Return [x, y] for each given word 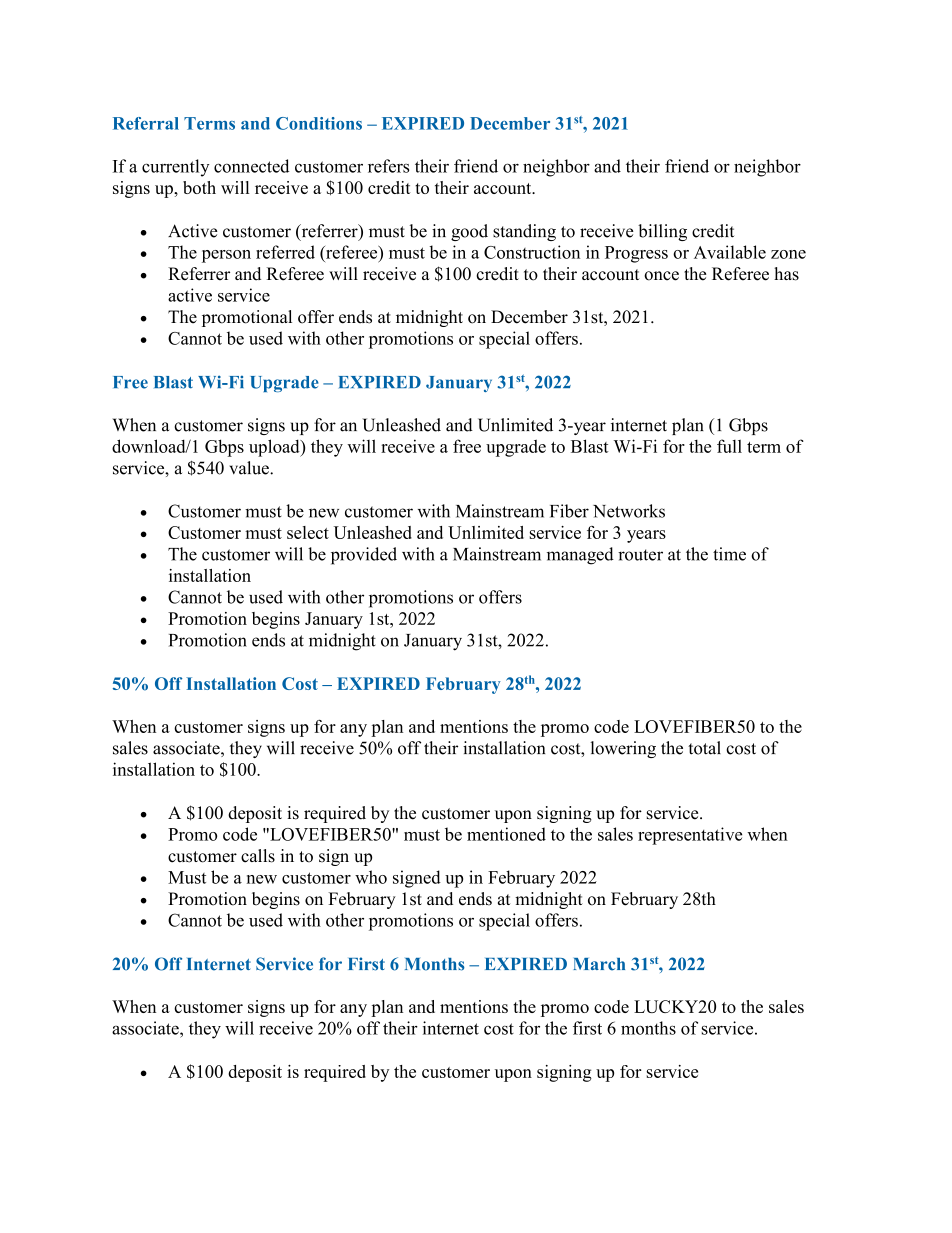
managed [580, 556]
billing [662, 232]
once [661, 276]
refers [388, 166]
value [250, 468]
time [729, 554]
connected [251, 166]
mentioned [506, 834]
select [308, 532]
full [729, 446]
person [226, 256]
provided [364, 556]
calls [258, 856]
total [704, 748]
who [371, 877]
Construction [532, 252]
